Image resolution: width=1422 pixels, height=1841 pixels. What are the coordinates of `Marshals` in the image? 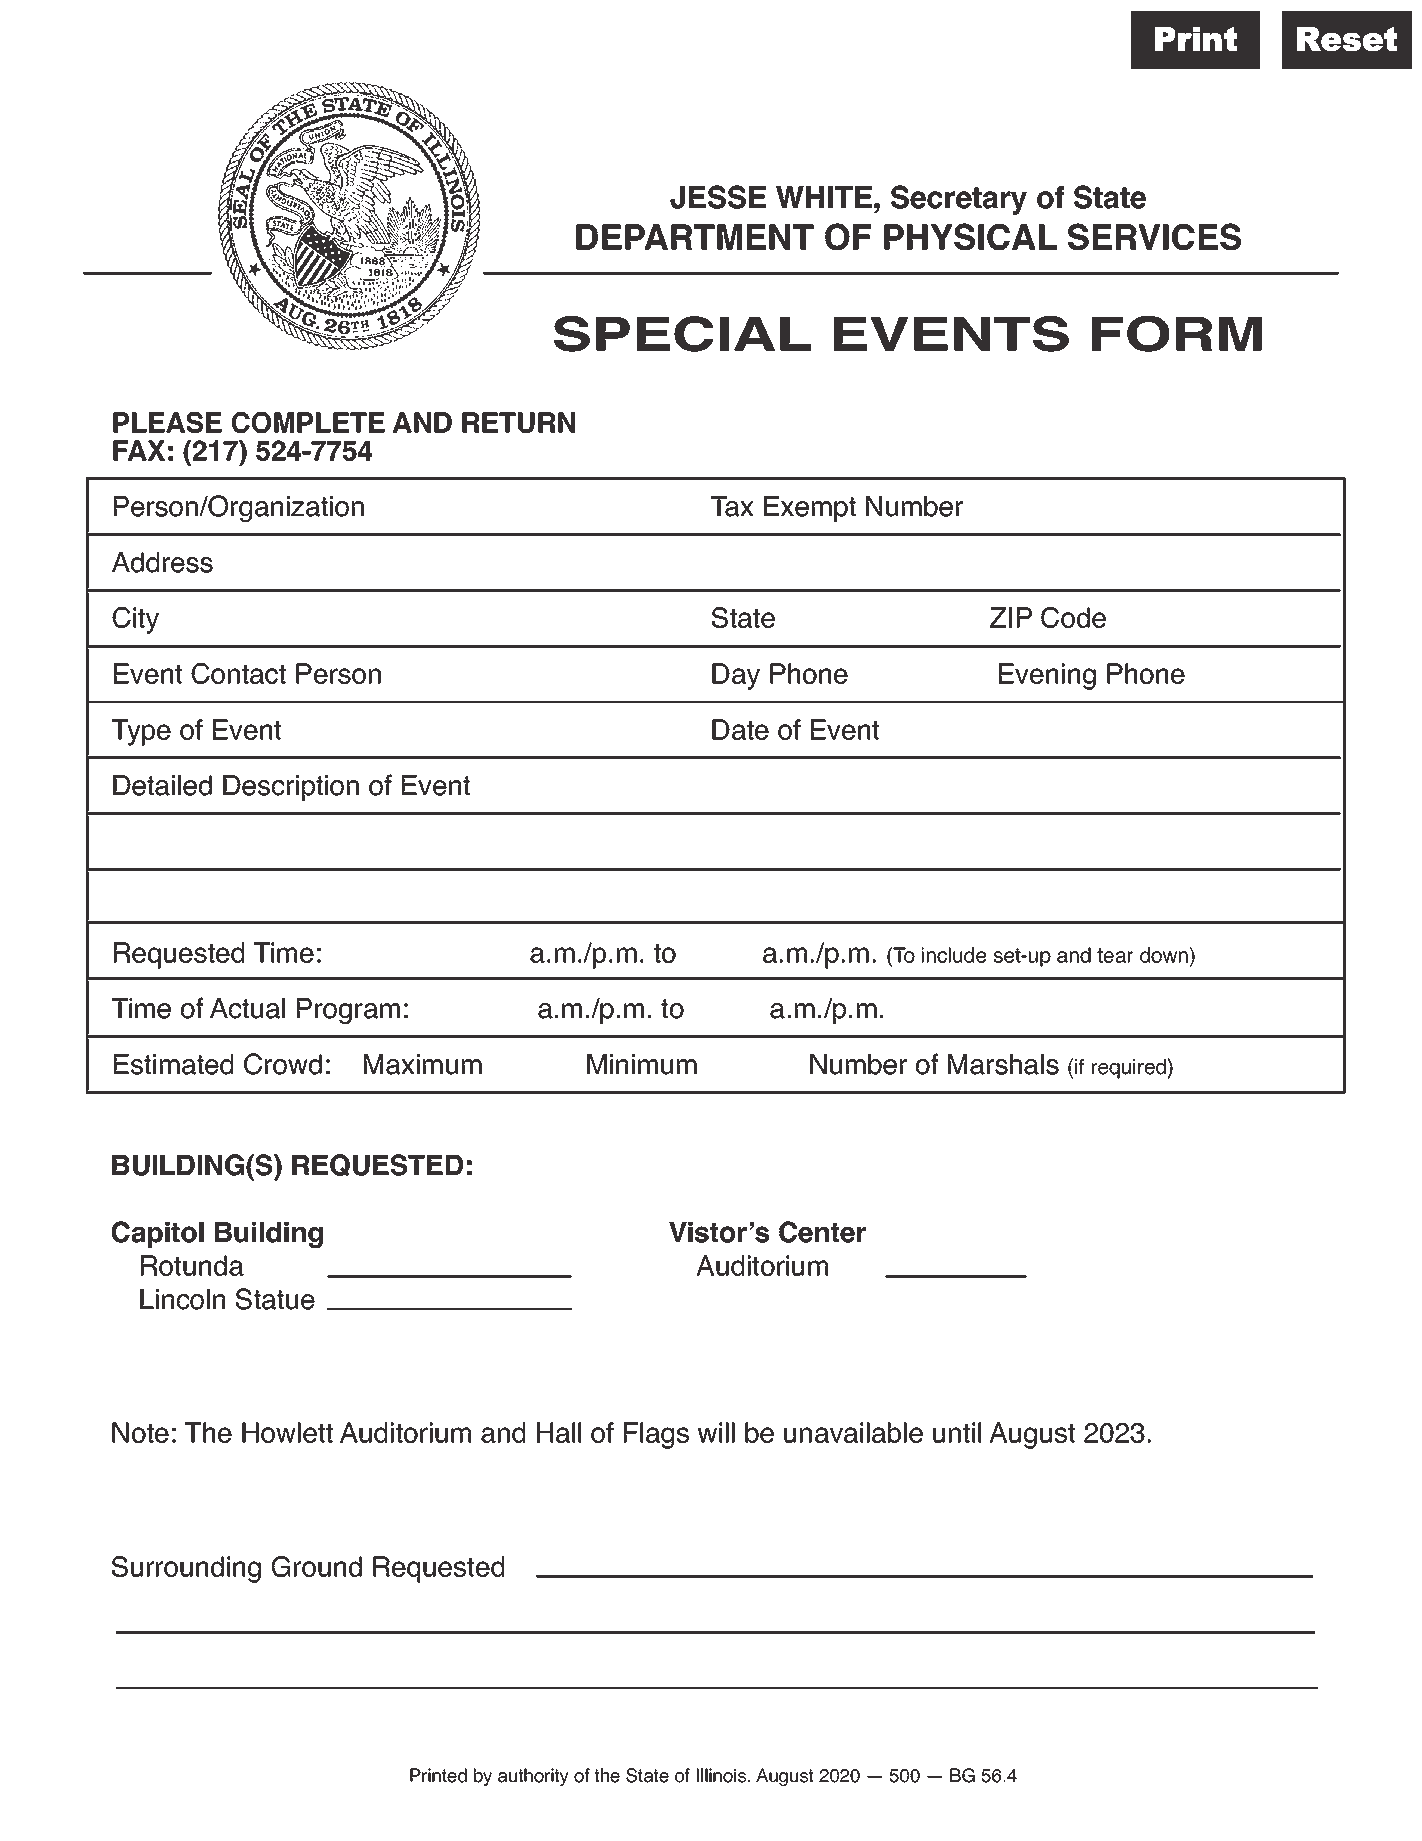 It's located at (1003, 1064).
